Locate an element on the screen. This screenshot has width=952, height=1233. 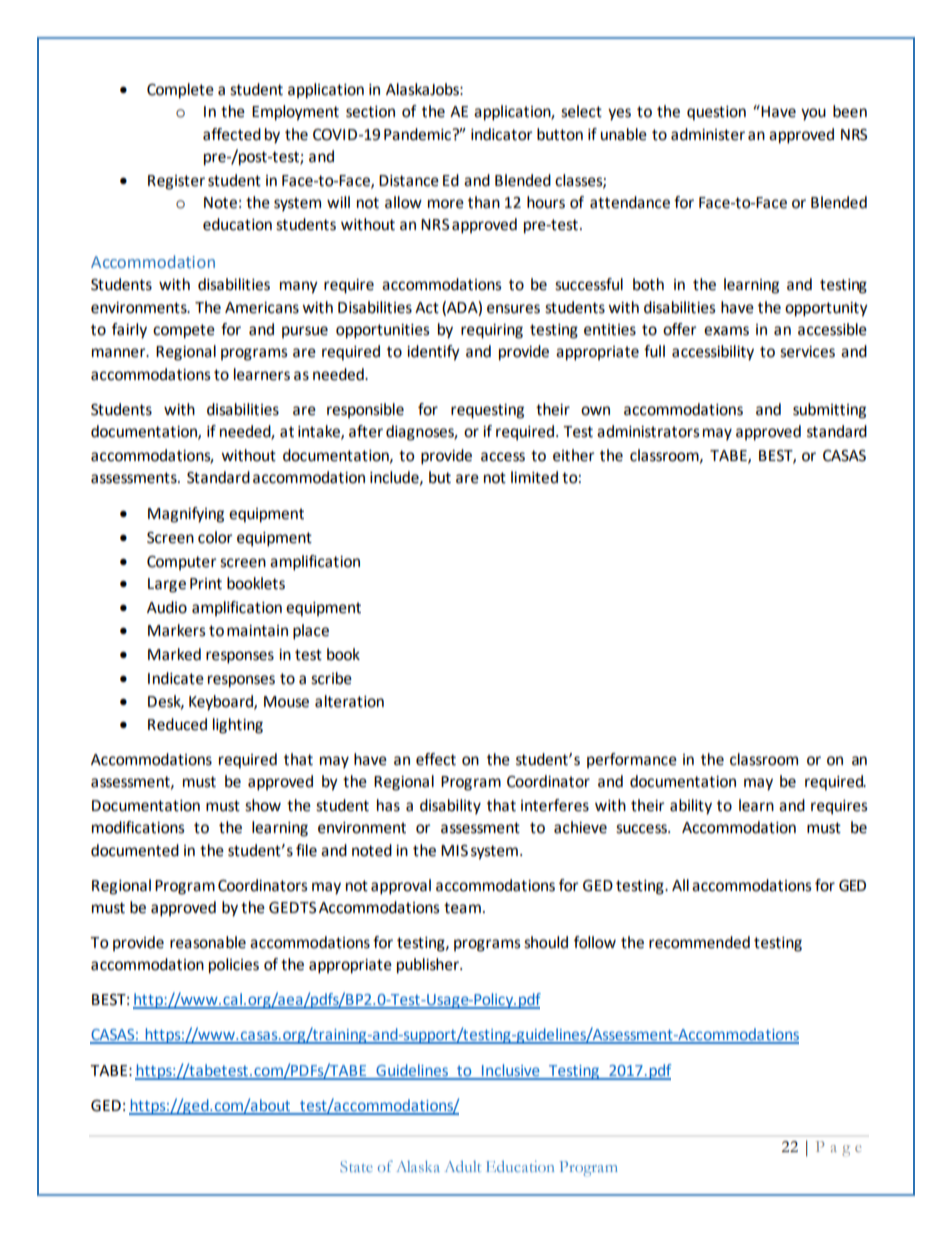
indicator is located at coordinates (502, 134).
